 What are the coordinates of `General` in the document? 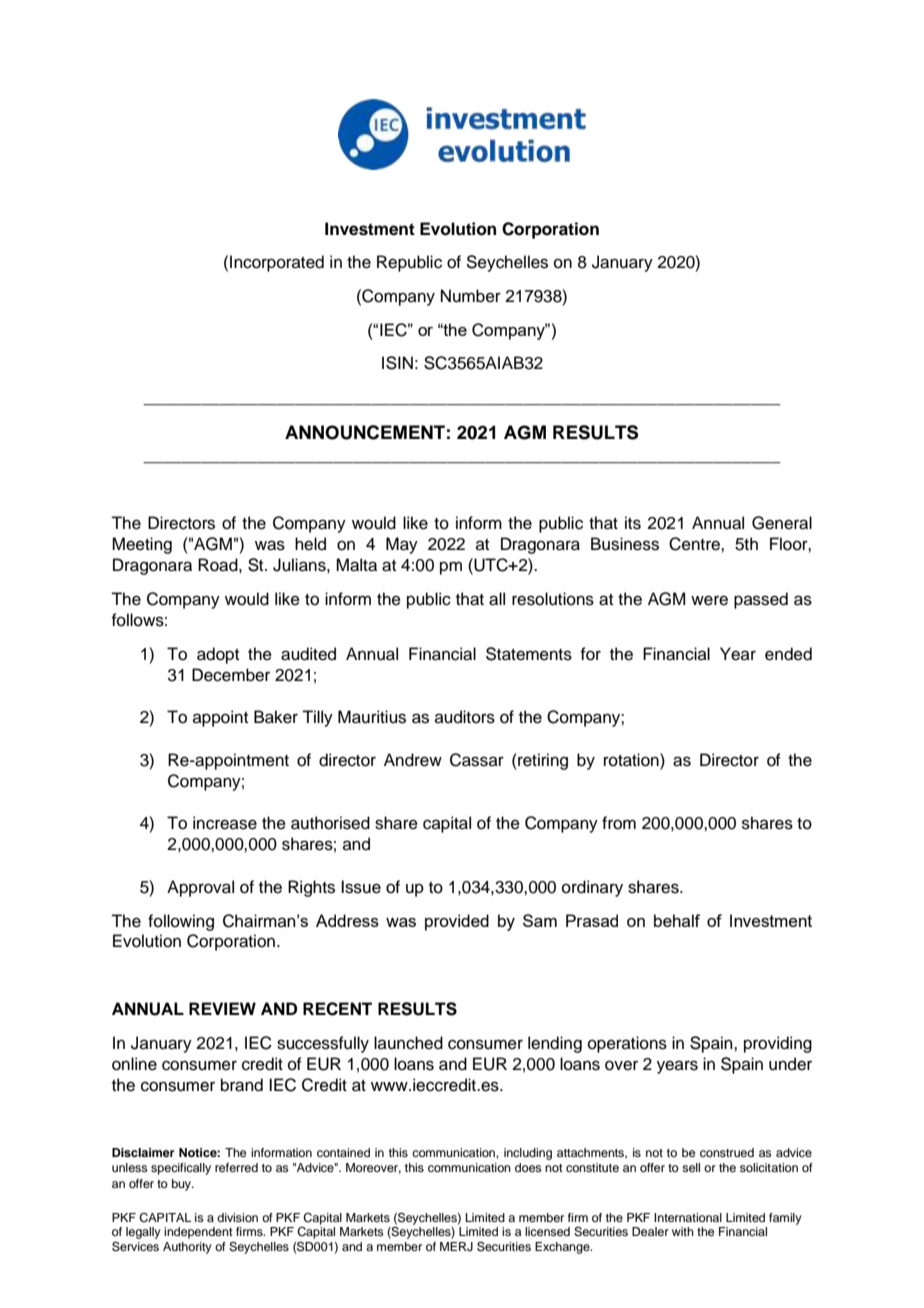 It's located at (782, 523).
